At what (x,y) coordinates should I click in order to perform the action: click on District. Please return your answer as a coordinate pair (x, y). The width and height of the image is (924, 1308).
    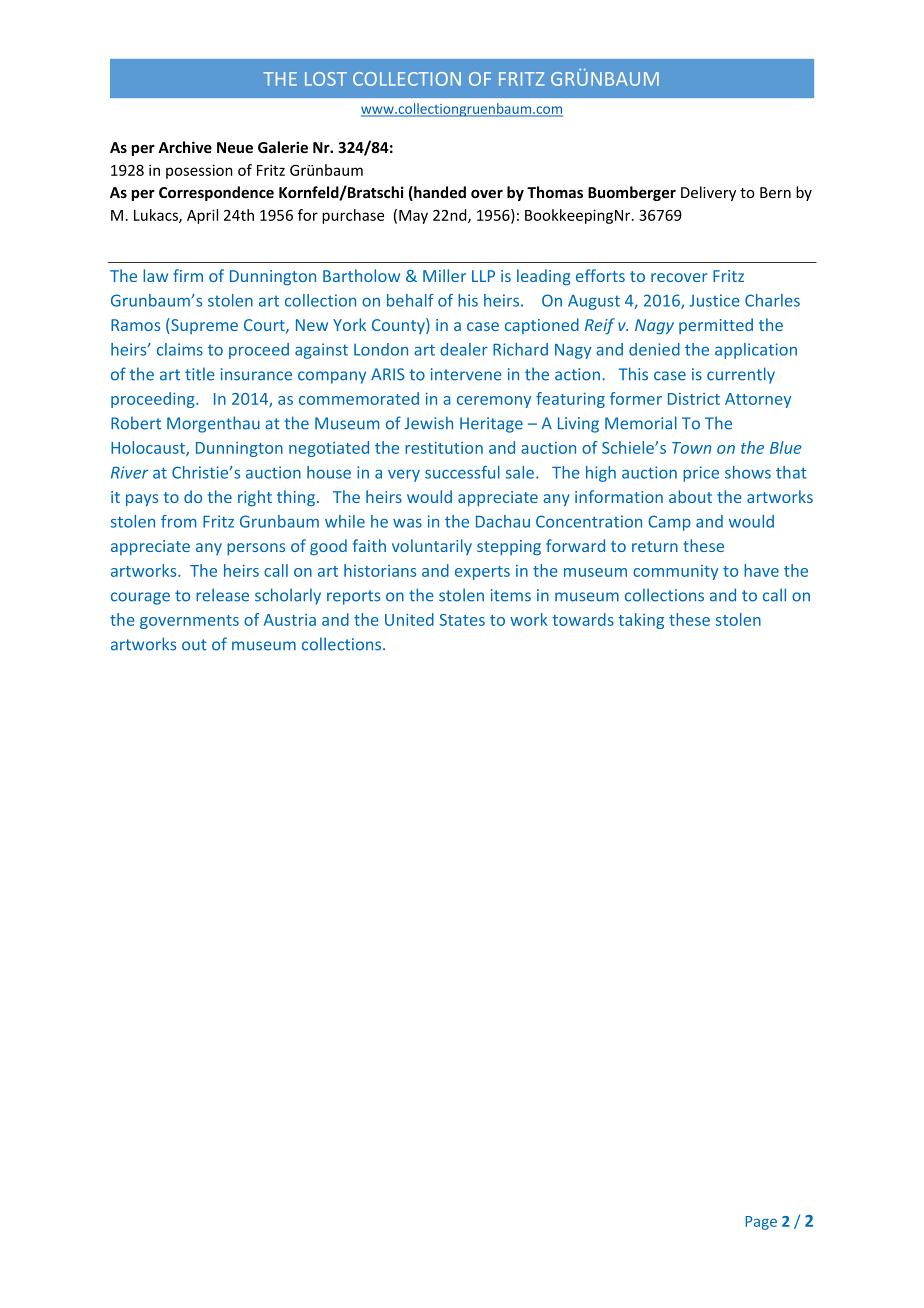
    Looking at the image, I should click on (694, 399).
